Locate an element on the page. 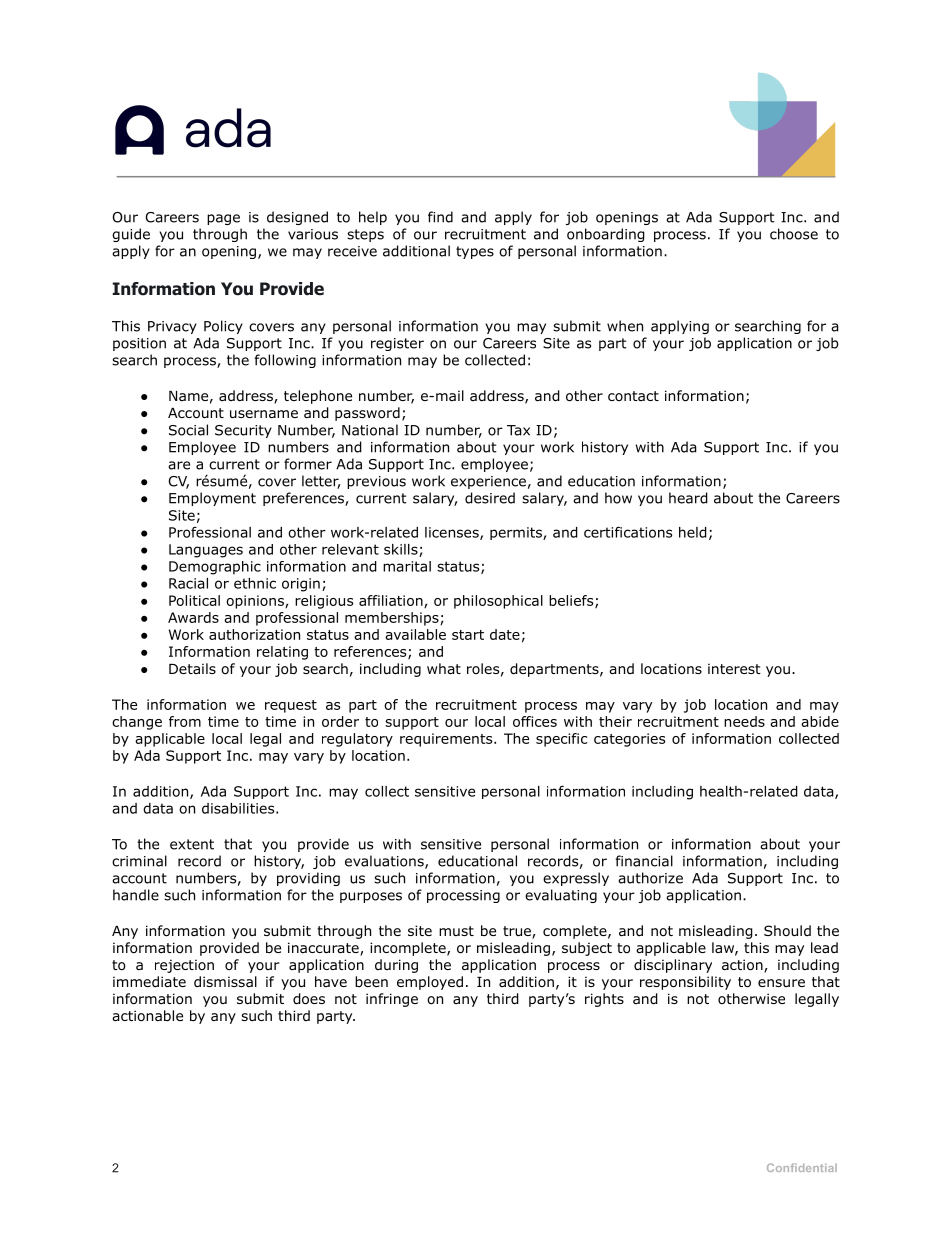 The image size is (952, 1233). page is located at coordinates (223, 219).
